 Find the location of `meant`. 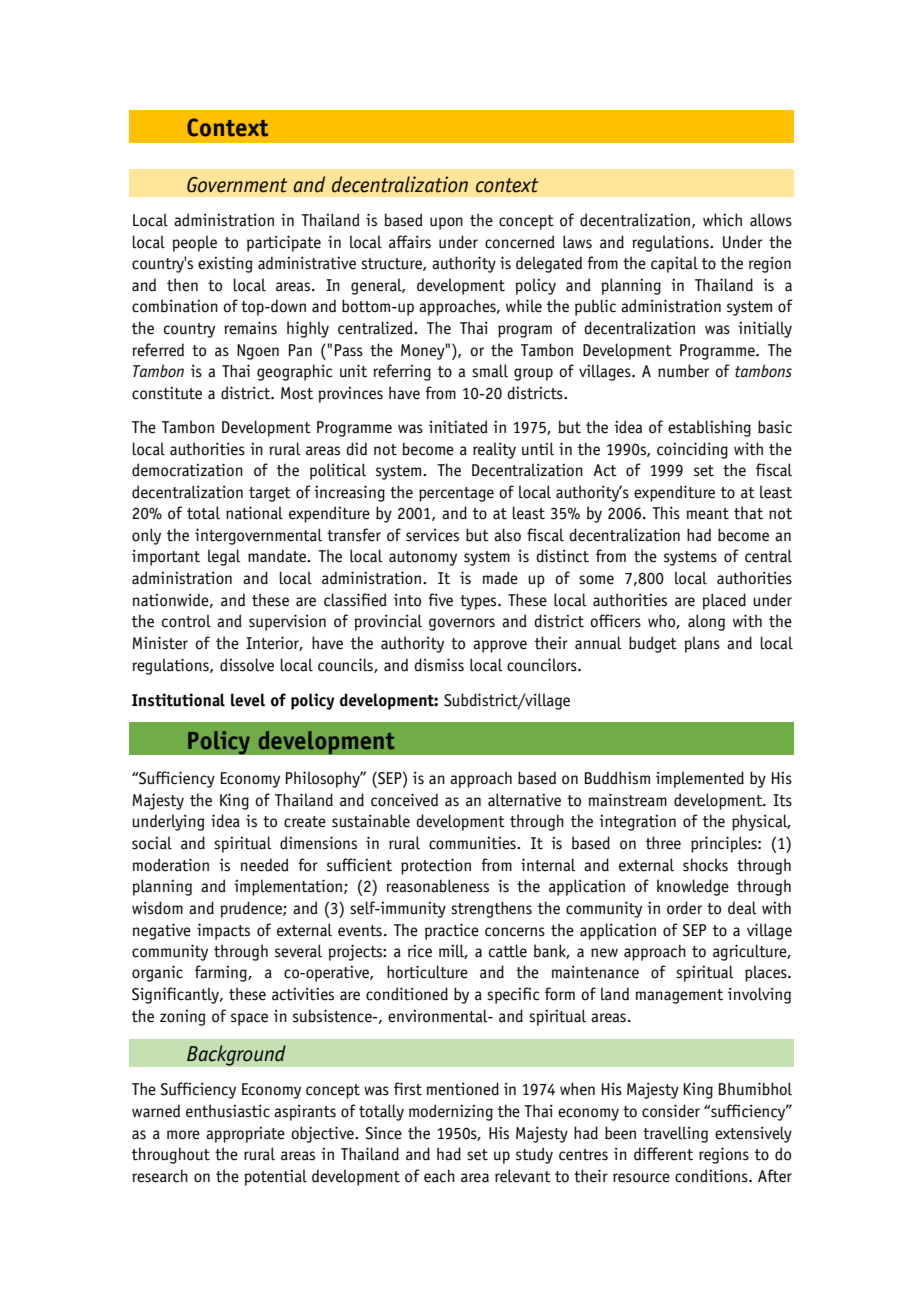

meant is located at coordinates (708, 514).
